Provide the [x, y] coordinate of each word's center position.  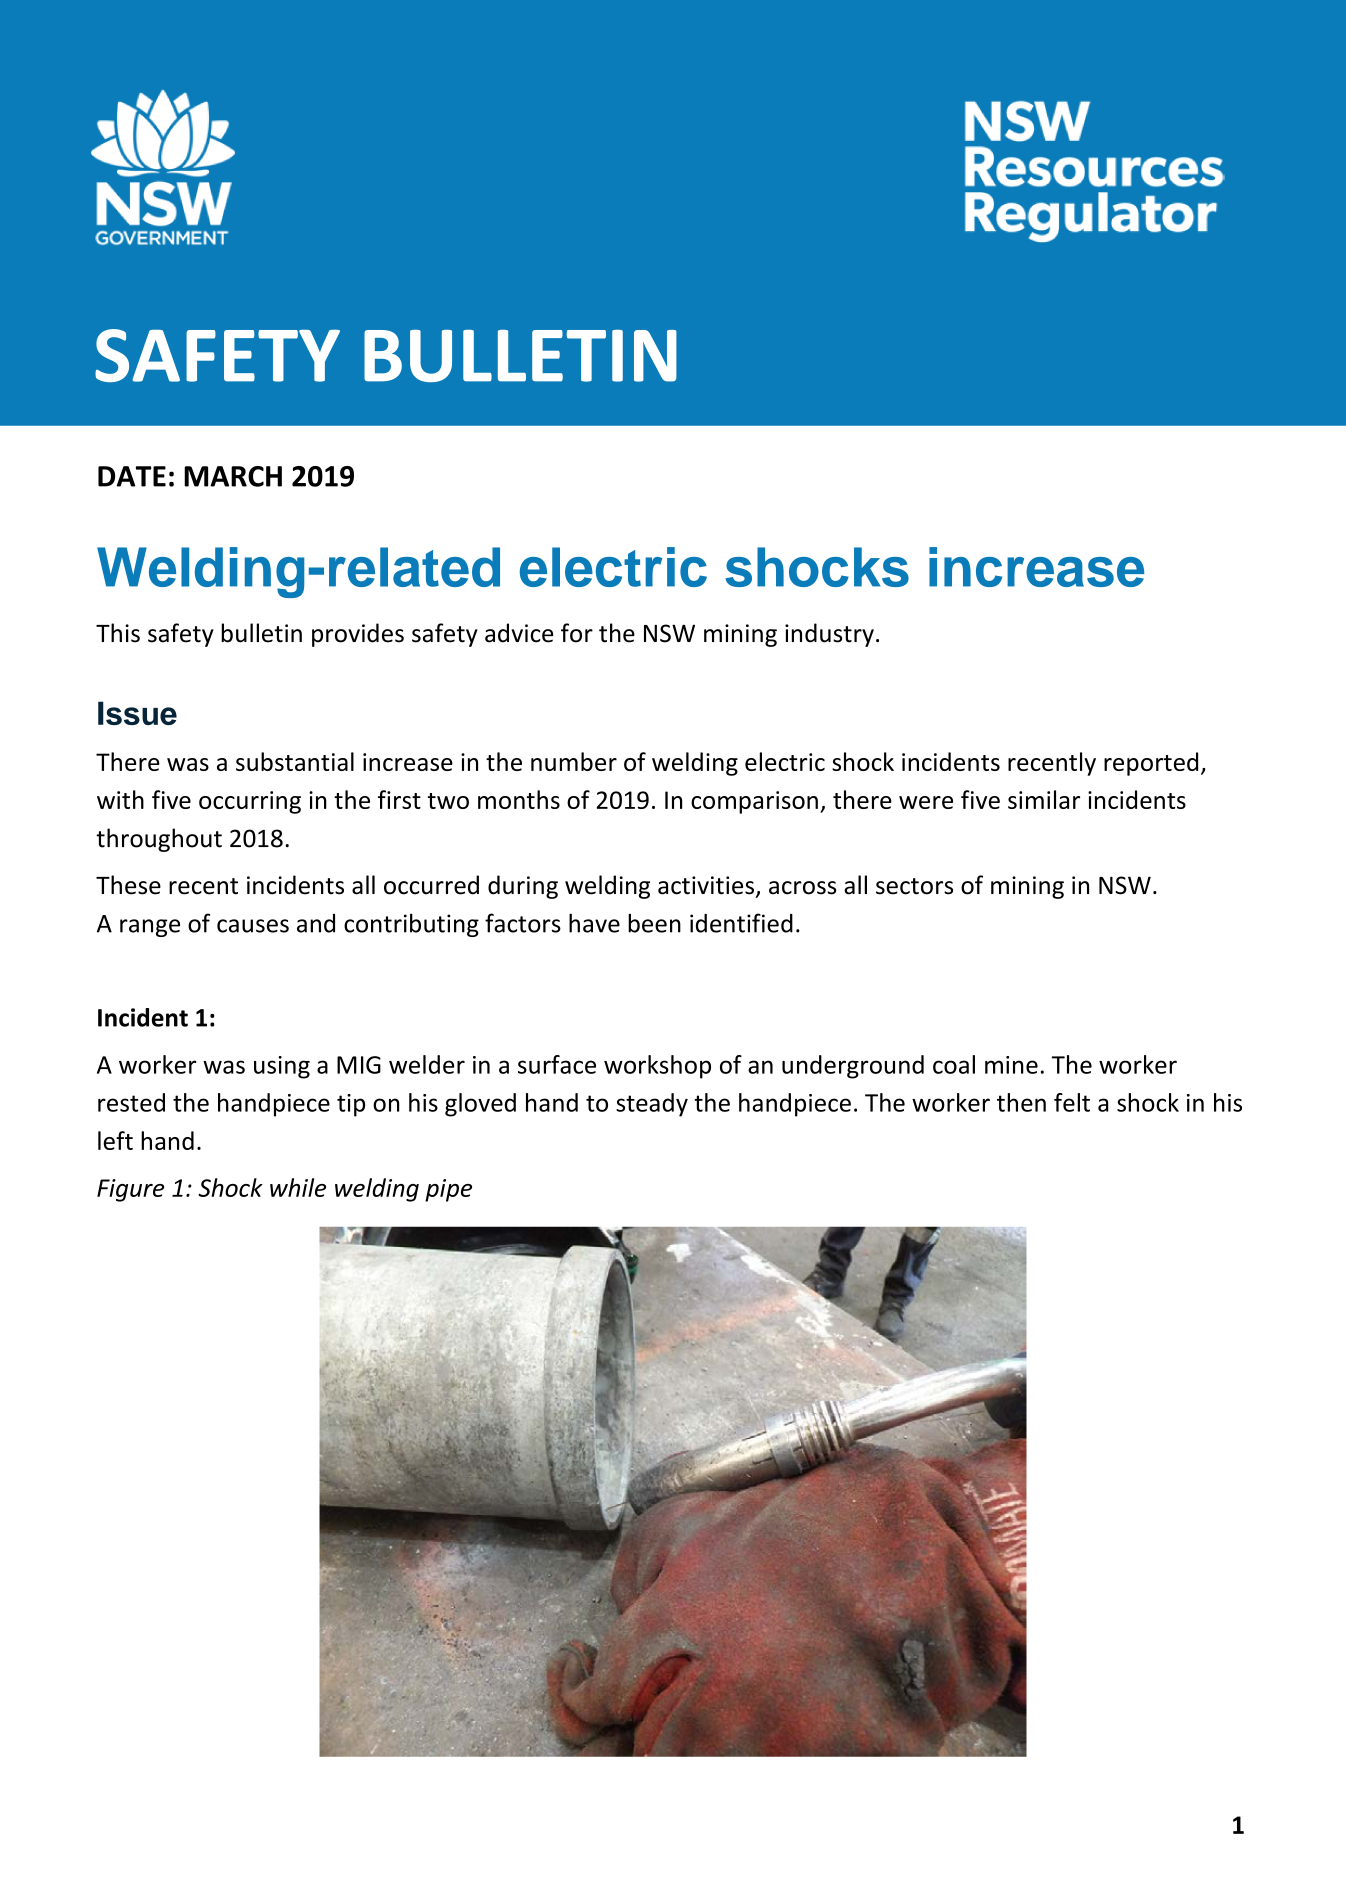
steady [652, 1105]
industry [829, 635]
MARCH [233, 476]
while [298, 1187]
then [1021, 1102]
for [577, 633]
